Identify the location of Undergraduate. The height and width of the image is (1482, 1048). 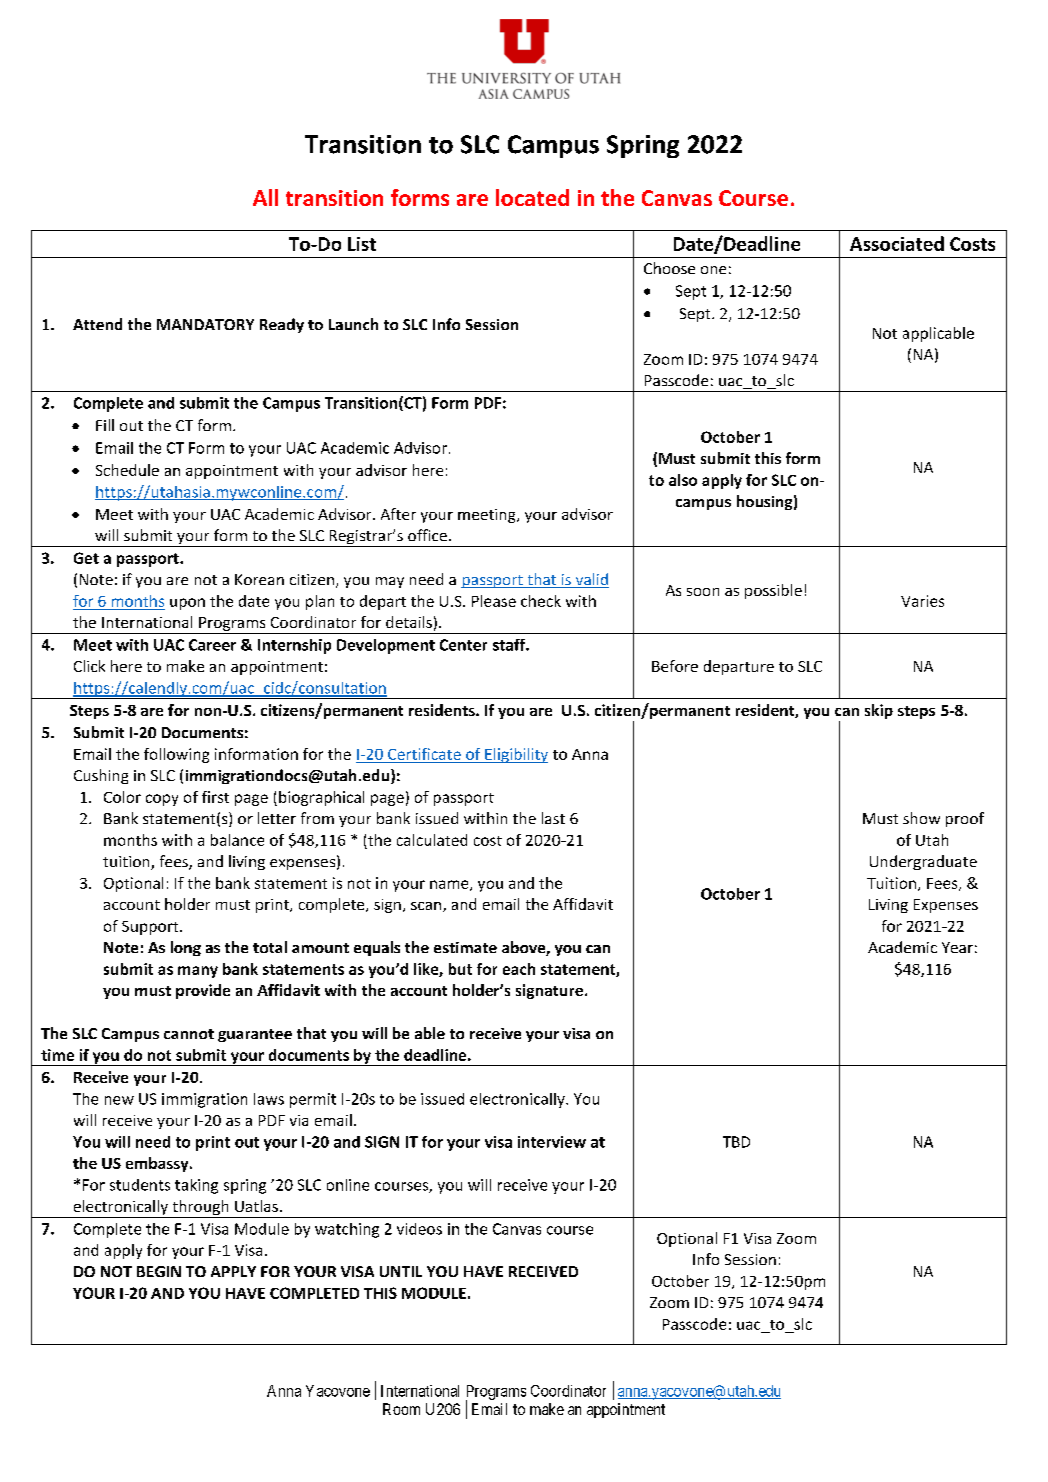
(923, 862).
